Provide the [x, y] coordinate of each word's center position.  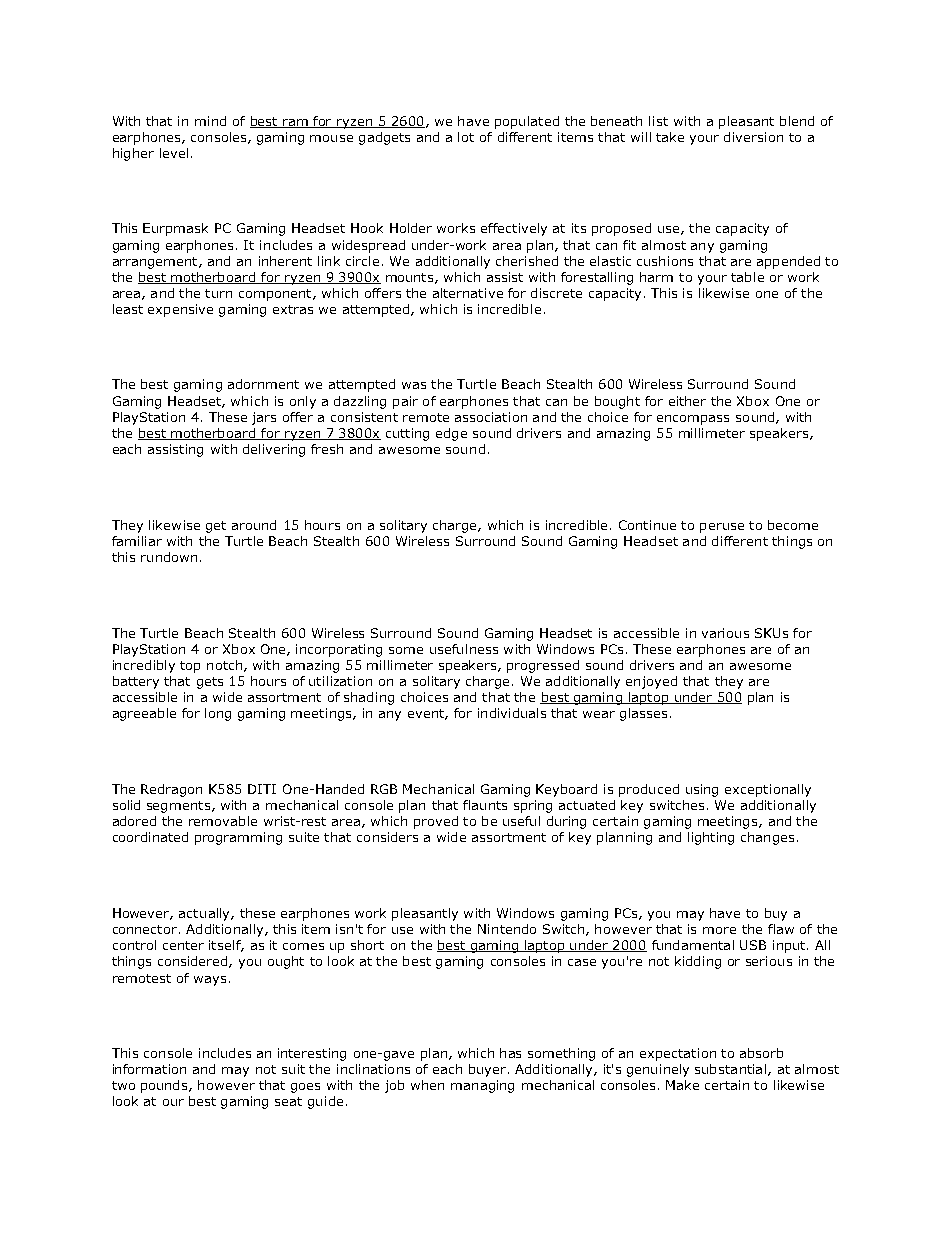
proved [436, 822]
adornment [263, 384]
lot [466, 137]
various [725, 633]
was [414, 385]
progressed [543, 666]
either [687, 401]
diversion [753, 137]
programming [238, 838]
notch [224, 665]
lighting [711, 838]
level [174, 153]
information [149, 1069]
